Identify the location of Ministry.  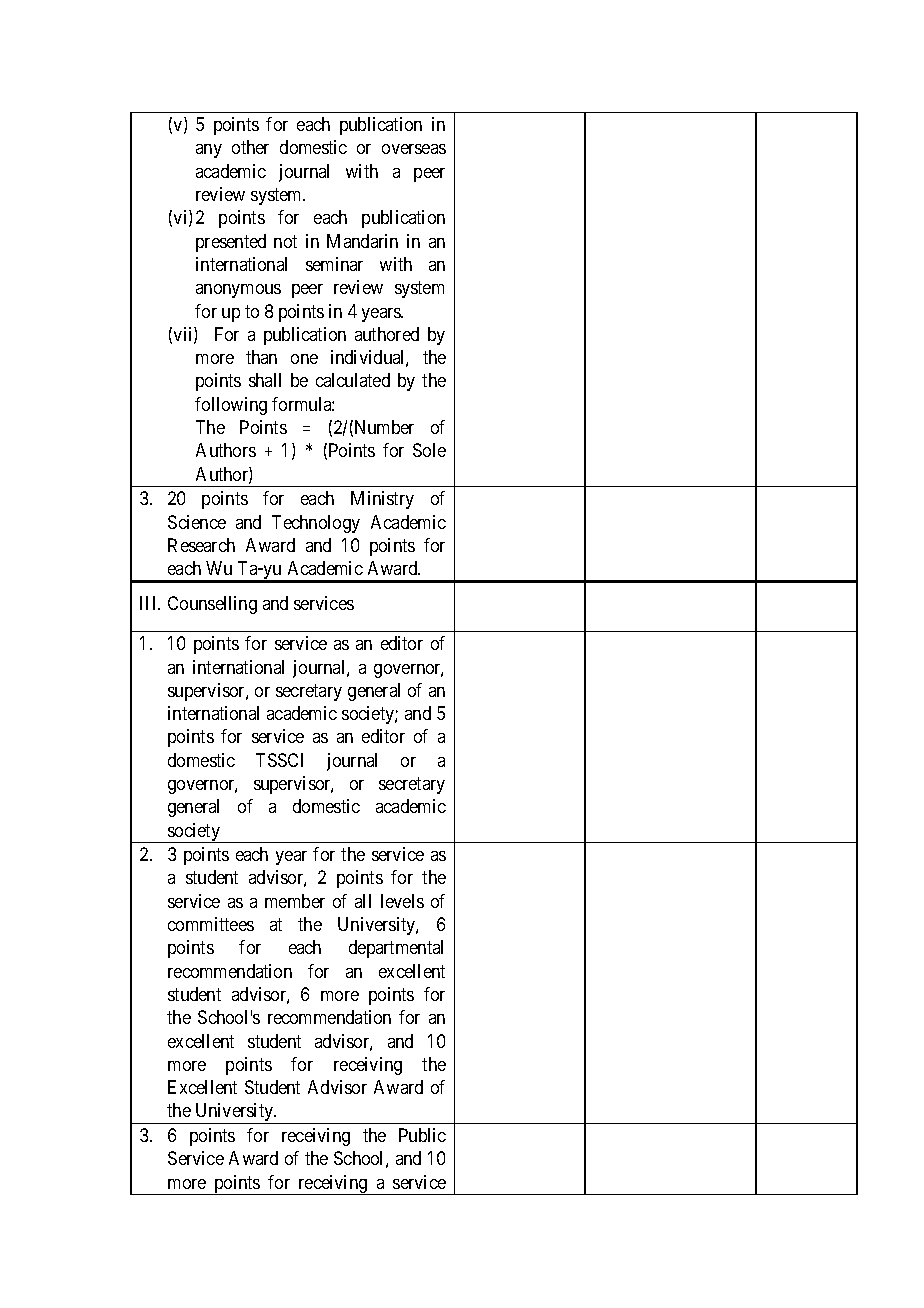
(382, 500).
